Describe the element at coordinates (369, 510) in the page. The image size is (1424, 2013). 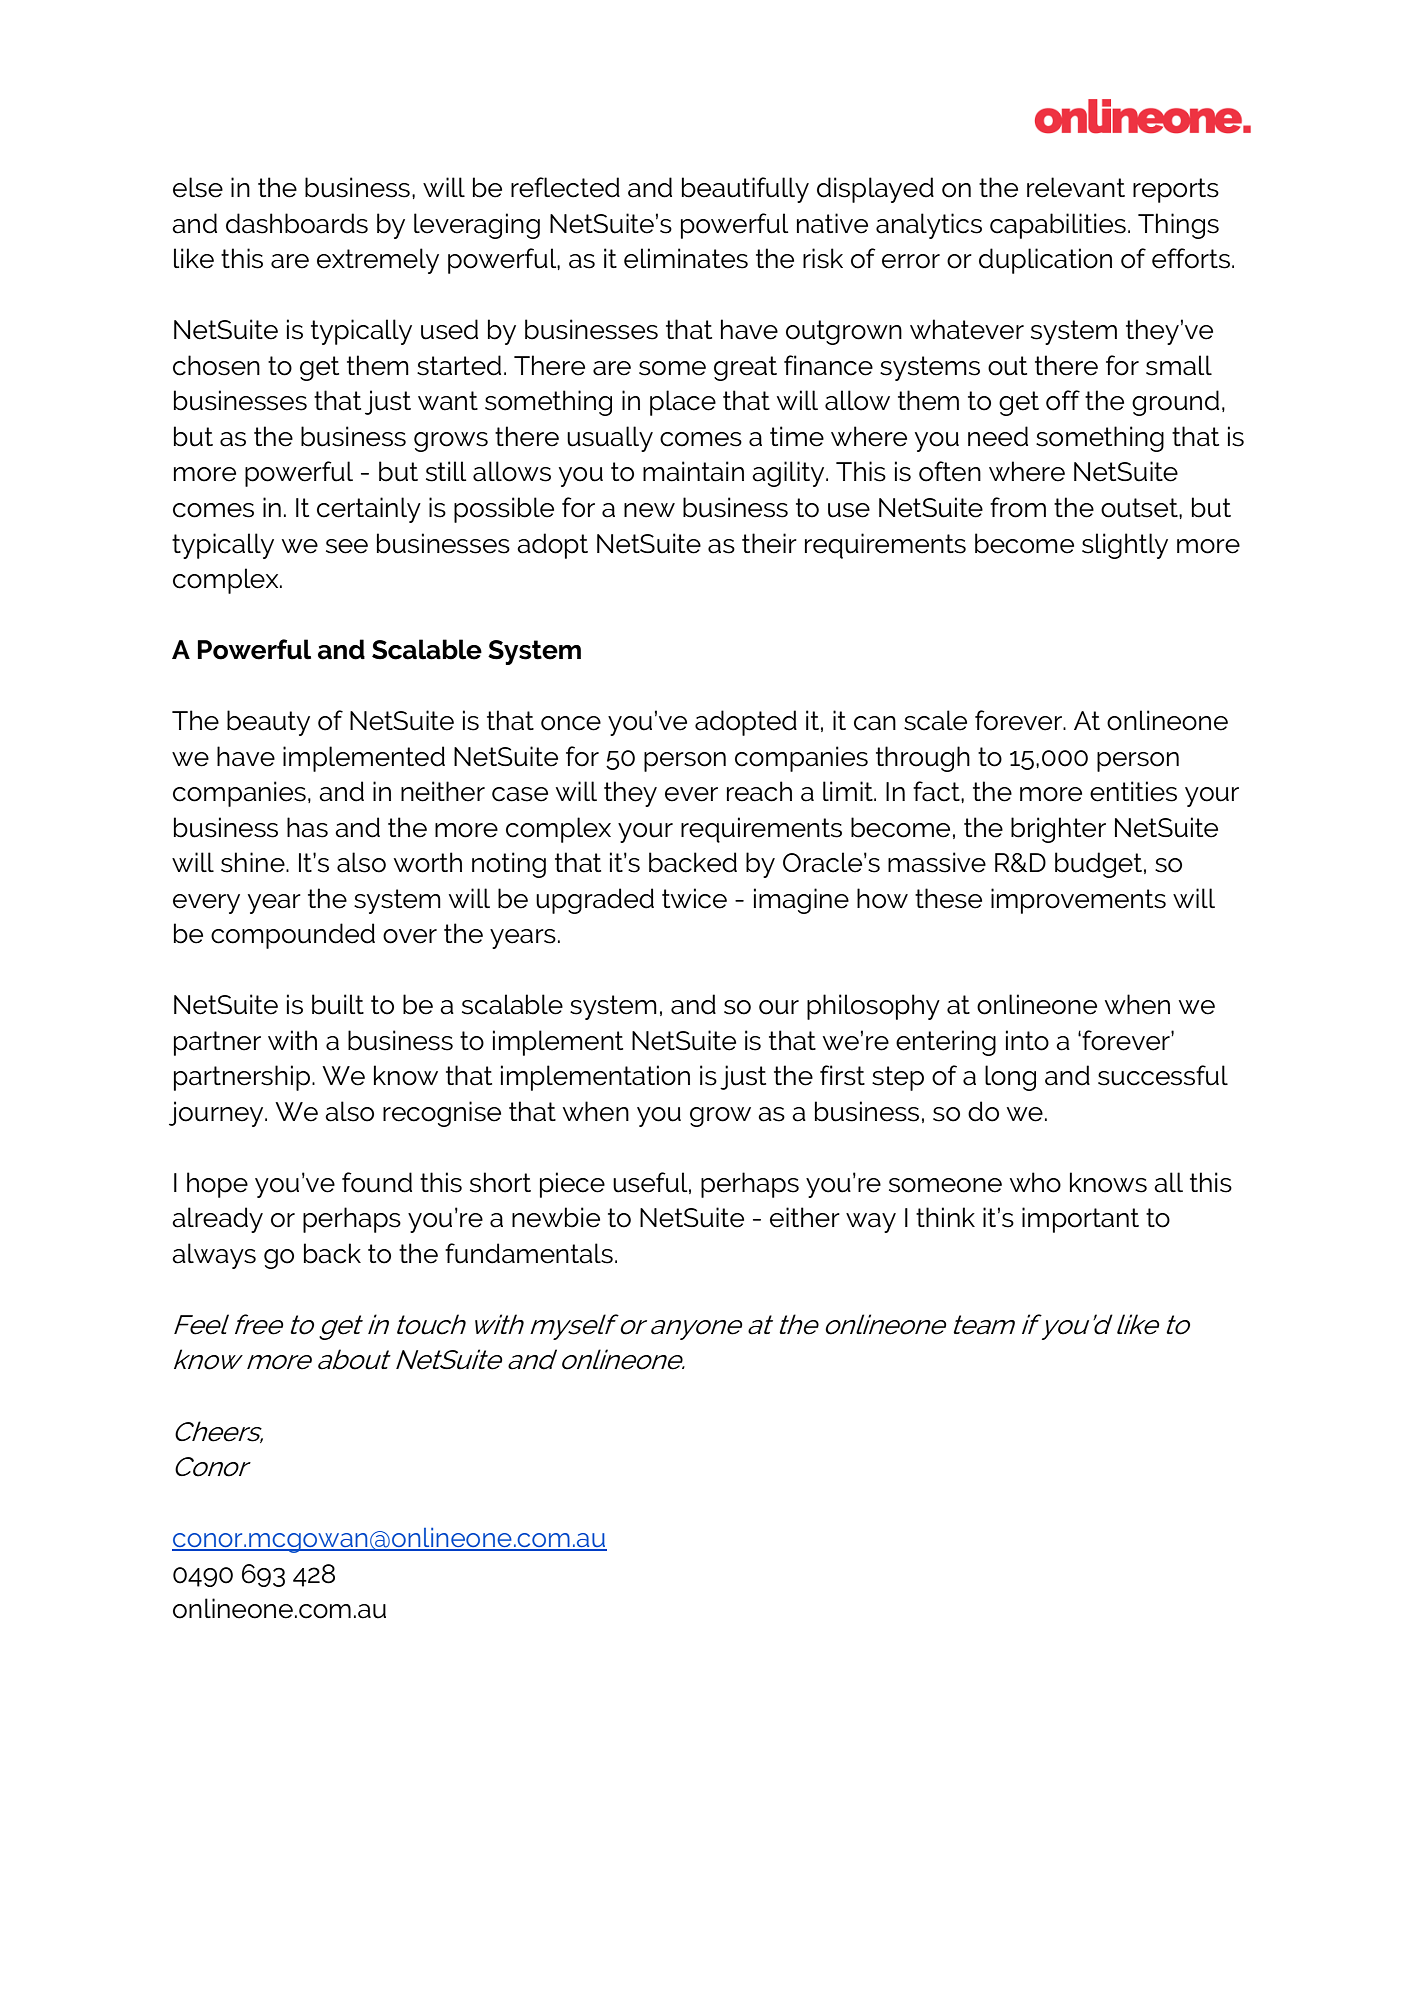
I see `certainly` at that location.
